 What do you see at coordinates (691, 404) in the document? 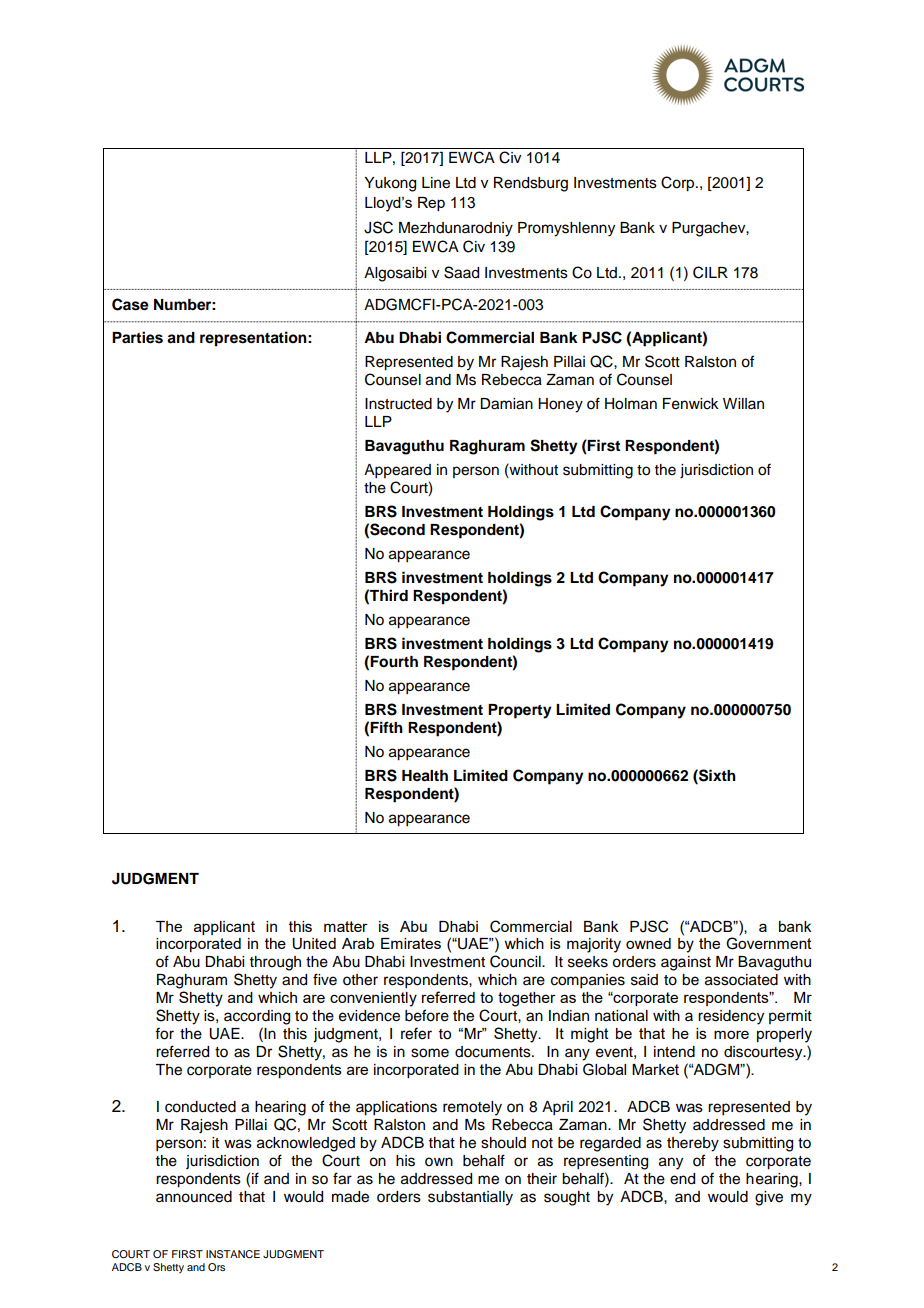
I see `Fenwick` at bounding box center [691, 404].
